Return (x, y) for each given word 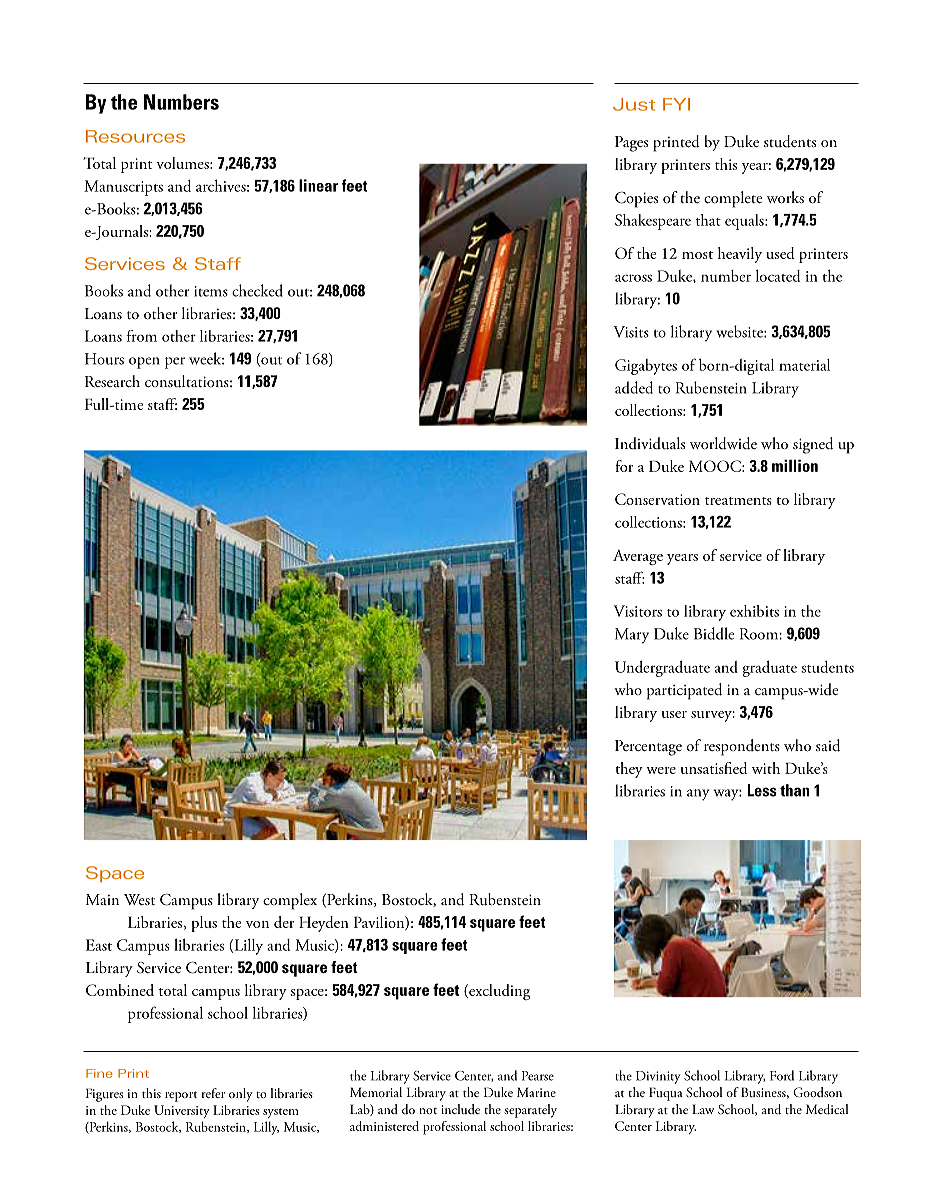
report (181, 1096)
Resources (135, 136)
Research (112, 381)
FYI (676, 104)
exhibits (754, 611)
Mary (632, 636)
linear (318, 185)
